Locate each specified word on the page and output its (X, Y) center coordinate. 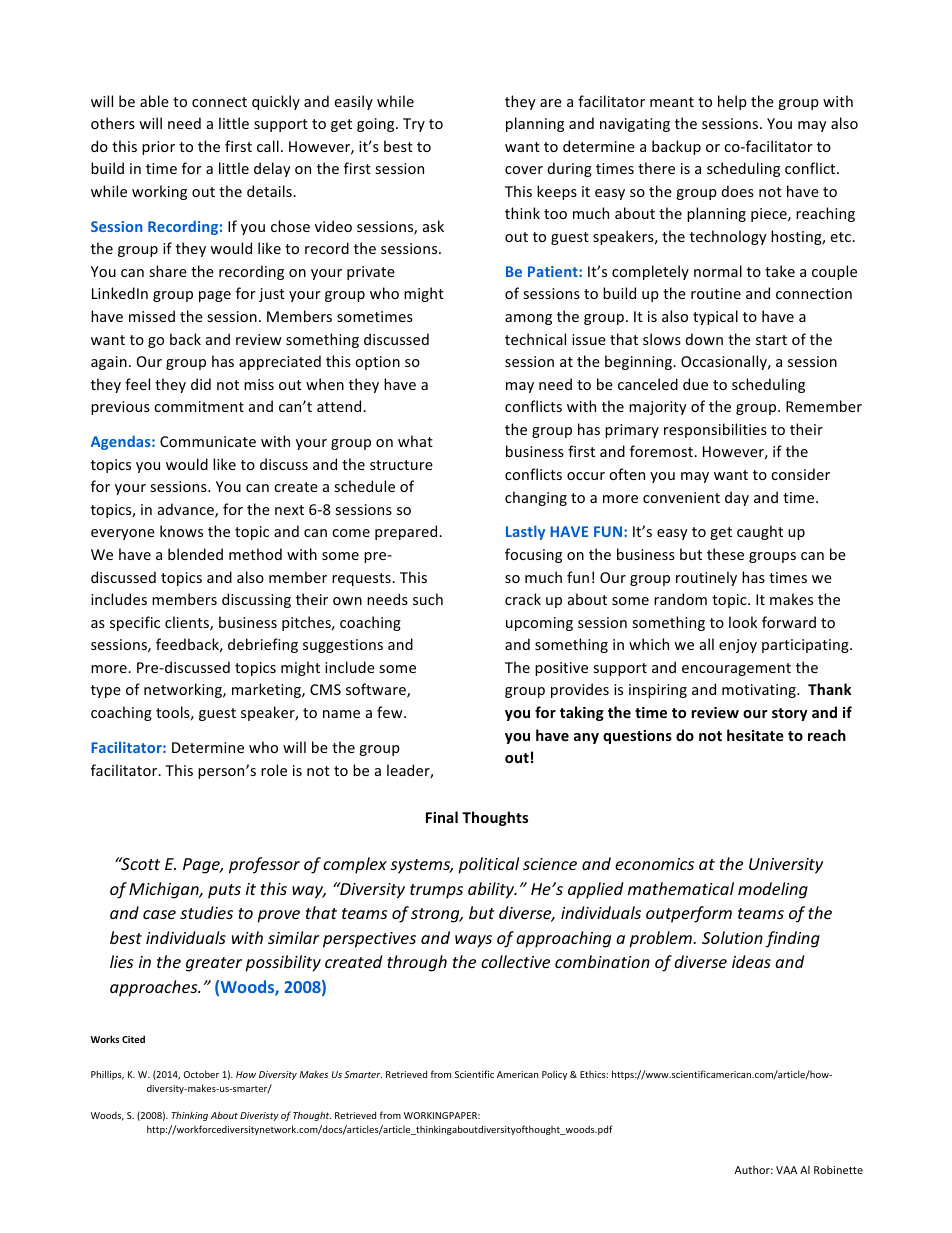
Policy (554, 1075)
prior (158, 148)
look (743, 622)
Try (414, 125)
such (428, 599)
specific (135, 623)
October (201, 1074)
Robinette (838, 1169)
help (732, 102)
